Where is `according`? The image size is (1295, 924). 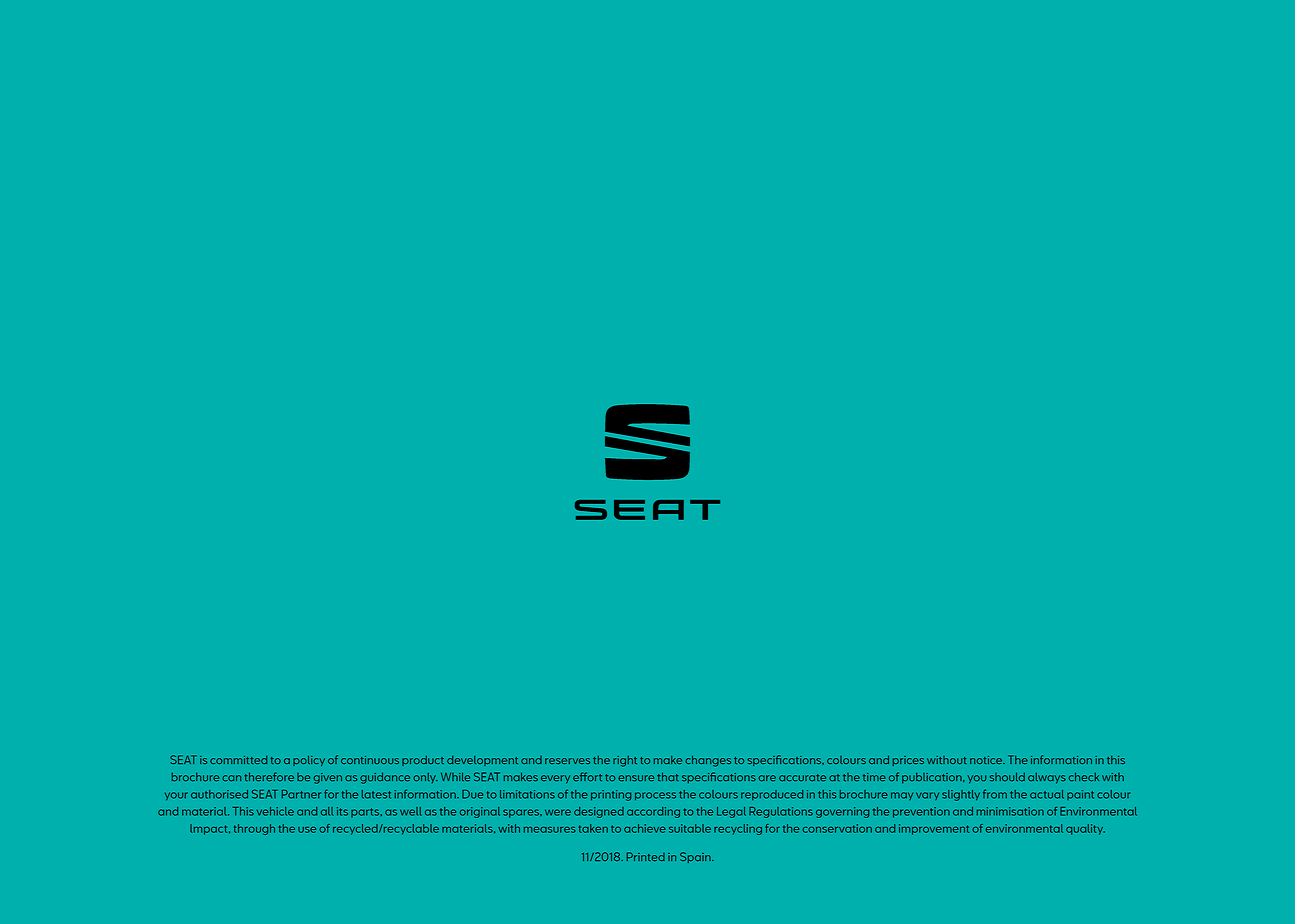 according is located at coordinates (653, 812).
